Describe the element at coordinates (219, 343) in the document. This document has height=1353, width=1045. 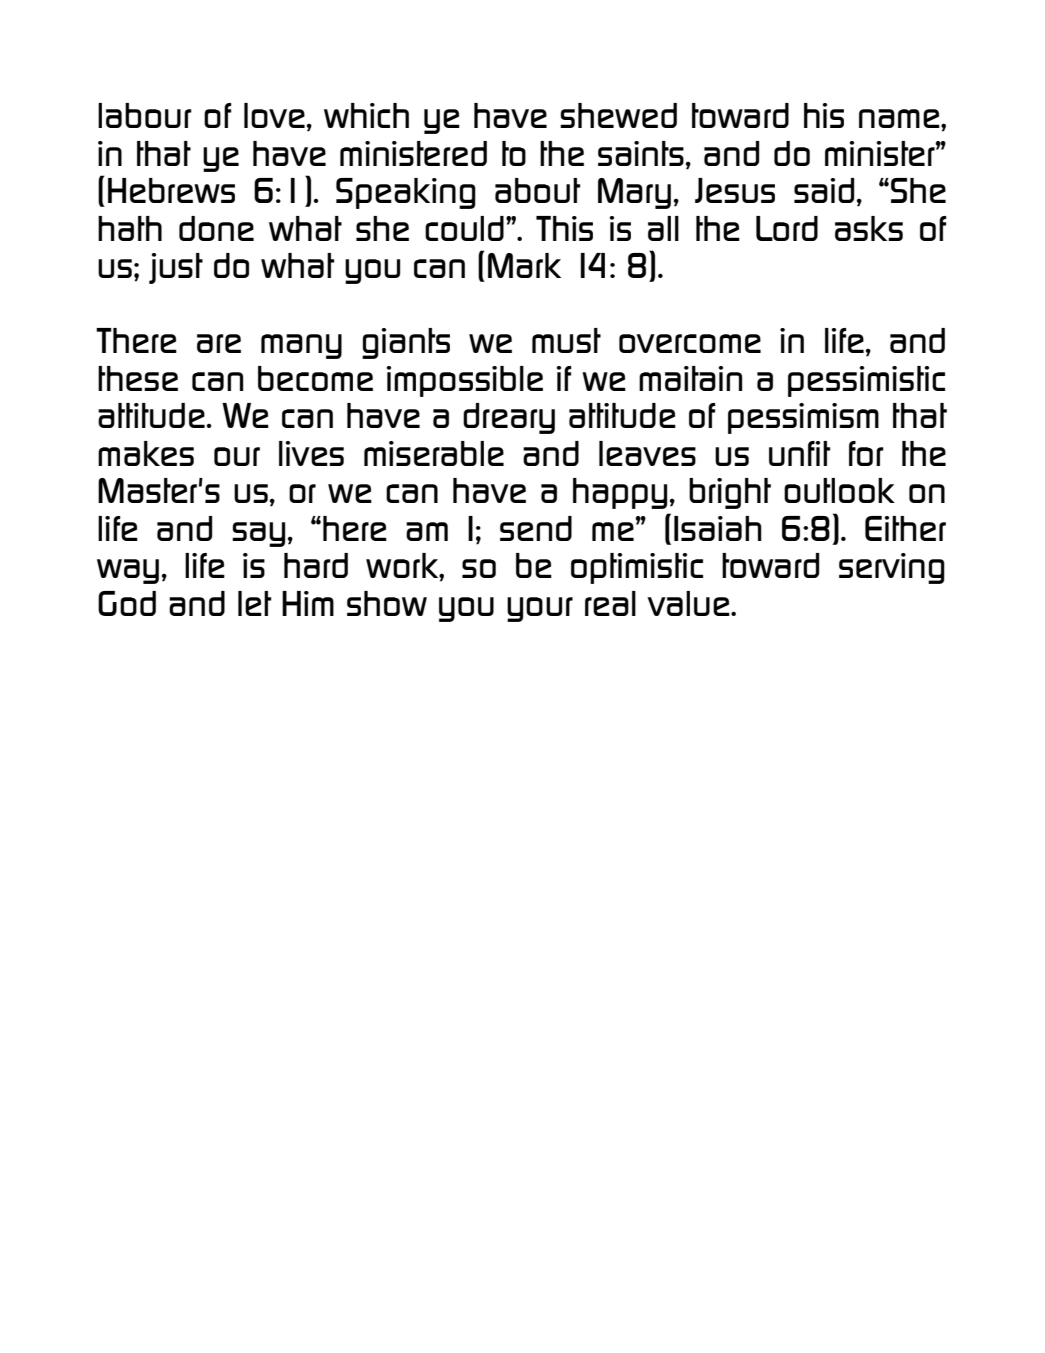
I see `are` at that location.
